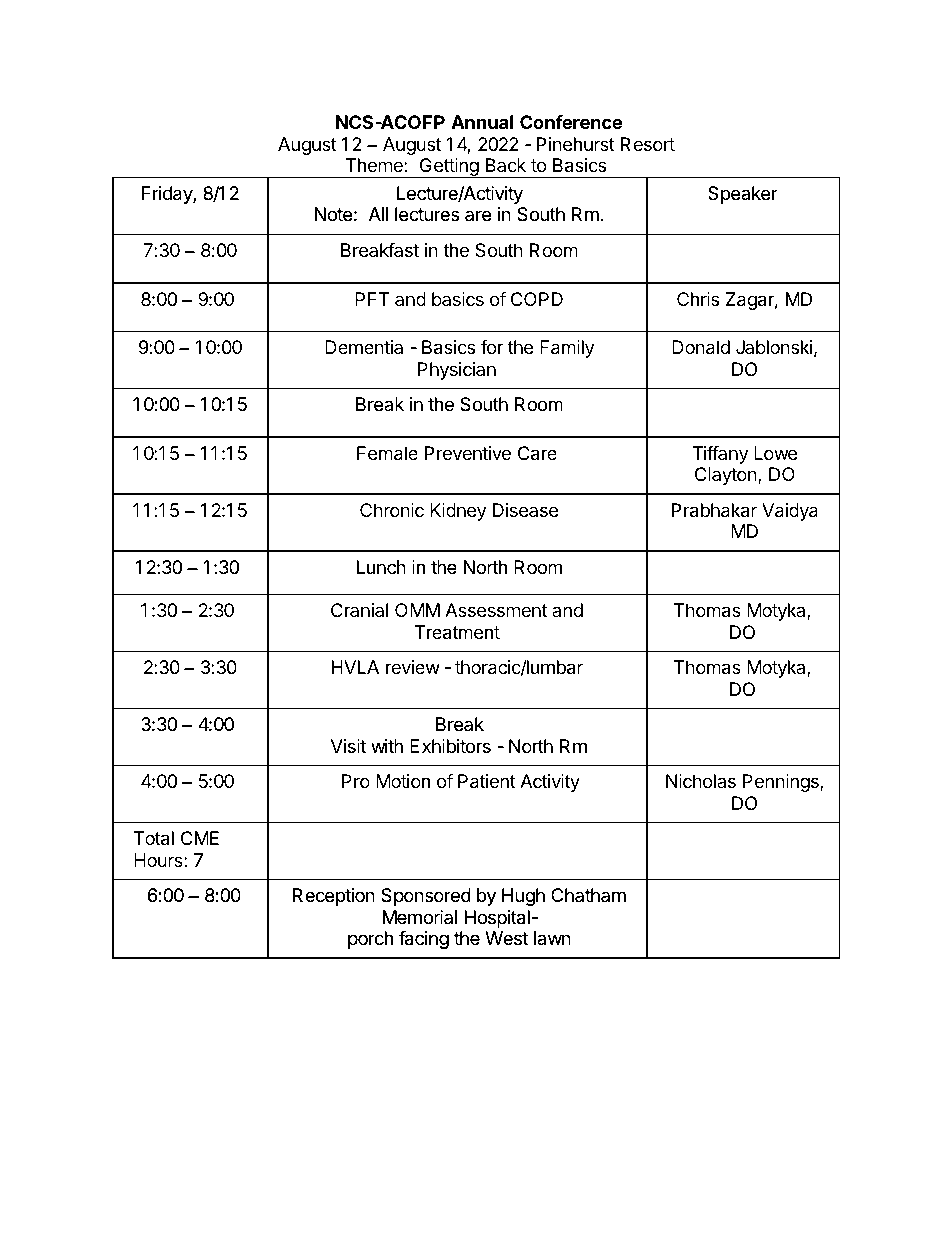 The width and height of the page is (952, 1233). I want to click on Memorial, so click(420, 917).
